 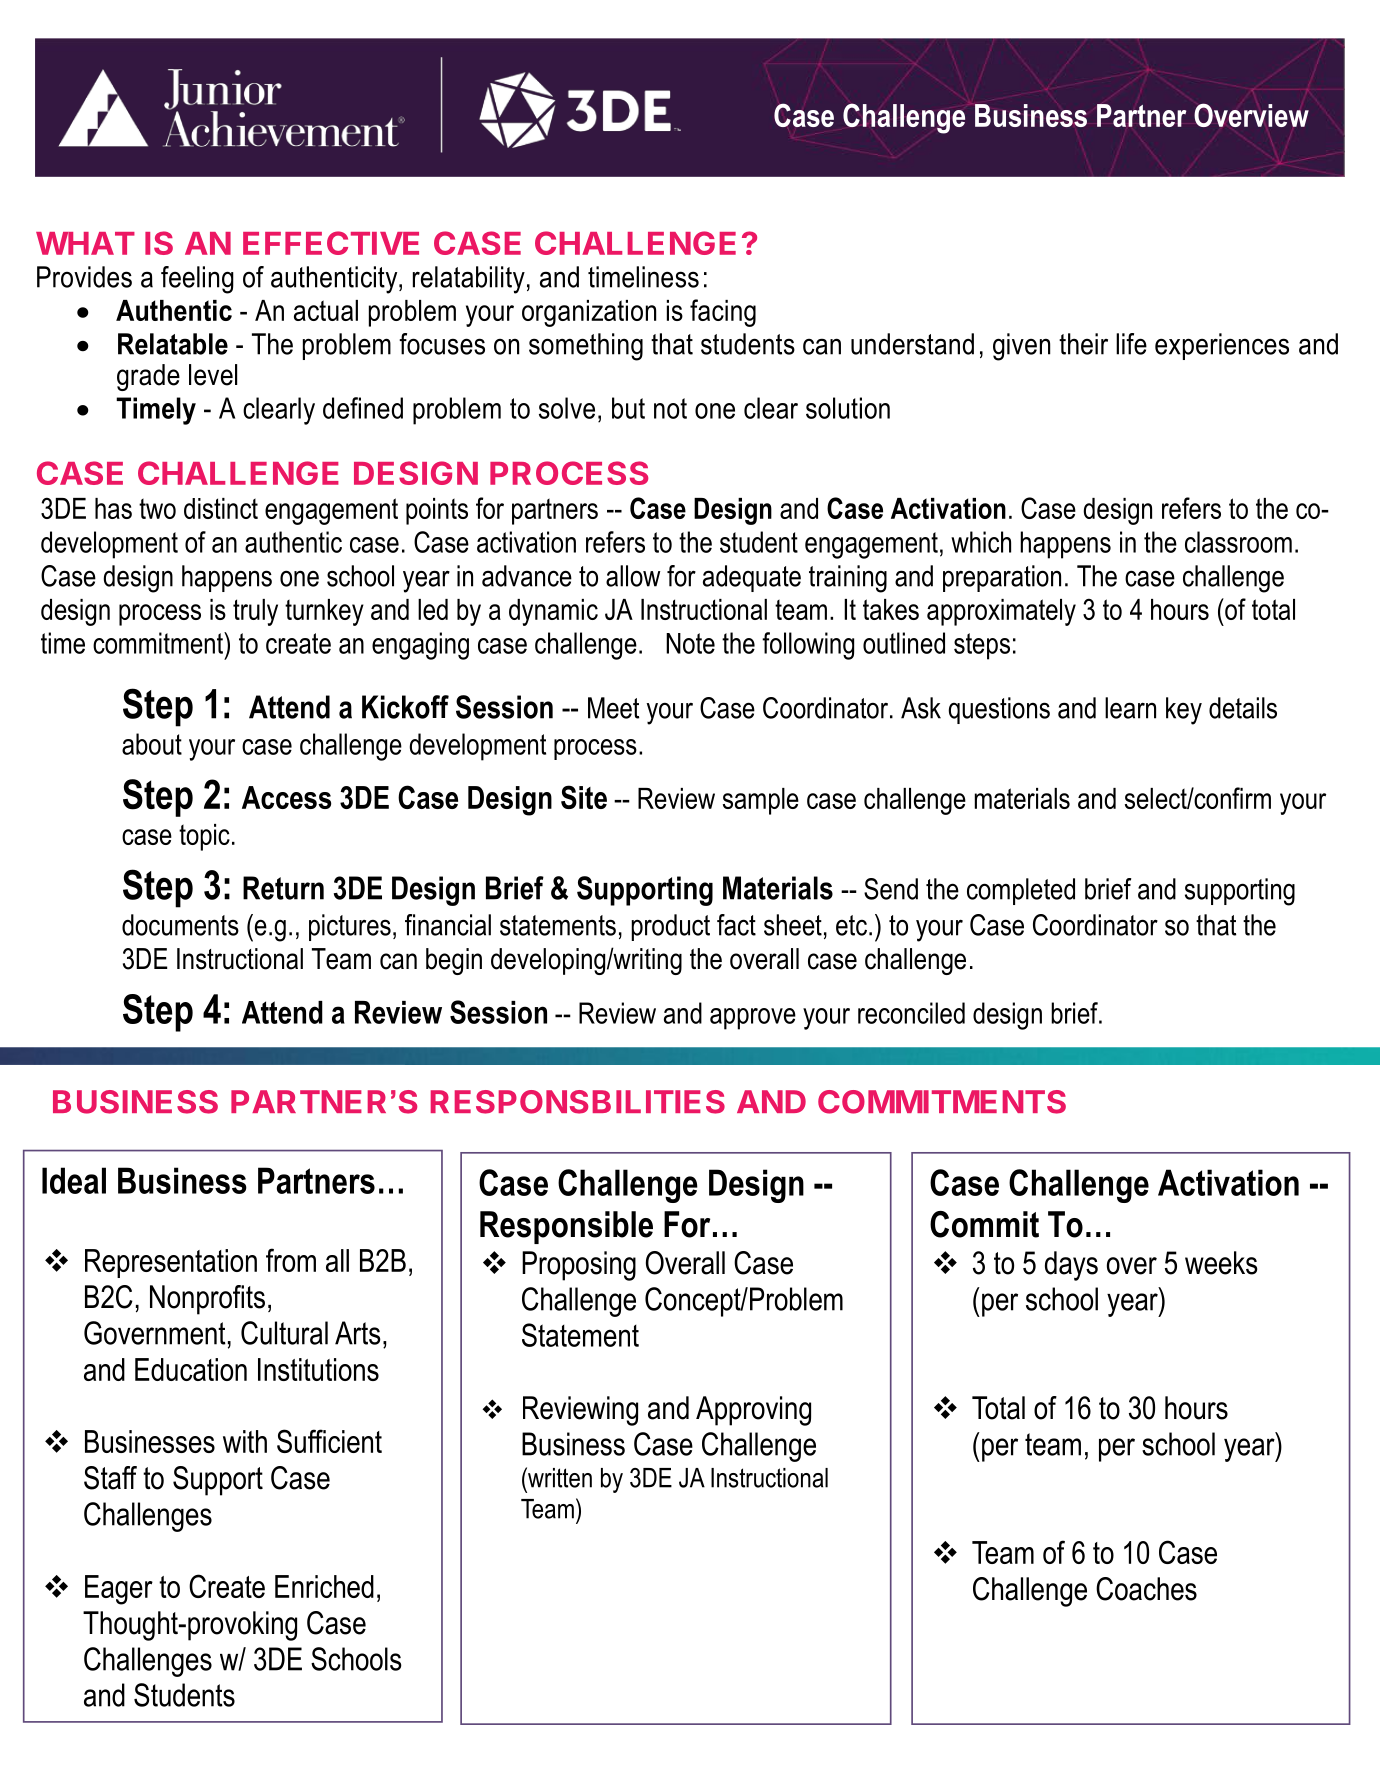 I want to click on Responsible, so click(x=566, y=1227).
